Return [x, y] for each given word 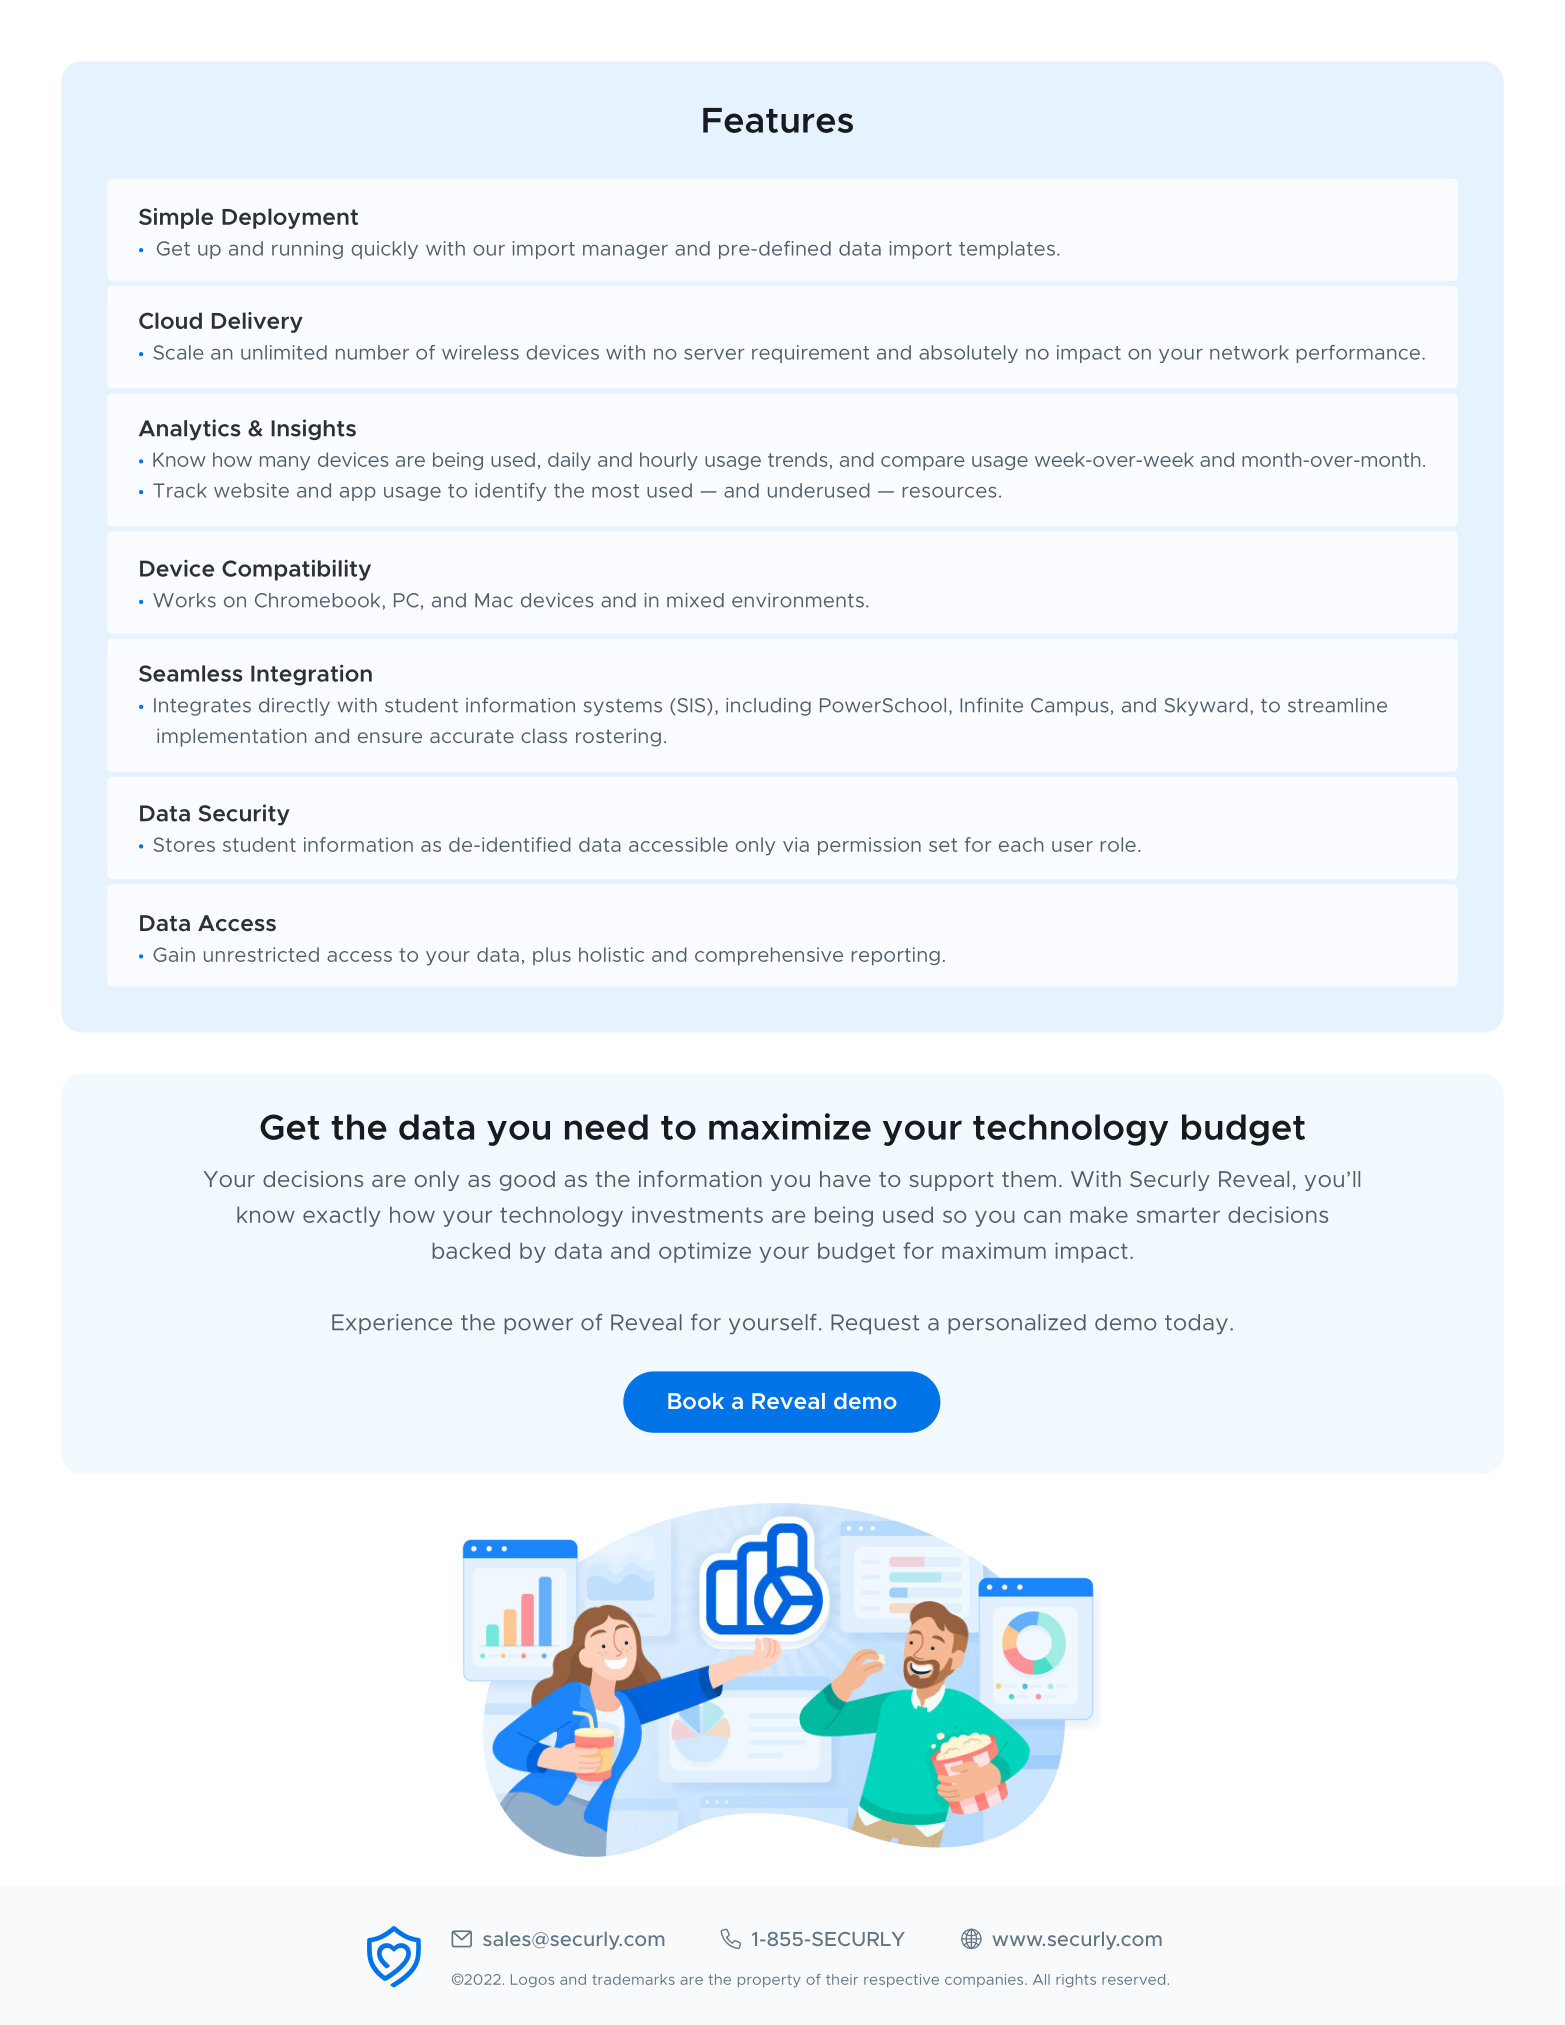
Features [778, 120]
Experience [392, 1324]
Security [244, 815]
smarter [1178, 1215]
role [1118, 844]
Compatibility [296, 570]
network [1249, 352]
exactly [341, 1216]
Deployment [290, 218]
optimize [705, 1252]
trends [798, 459]
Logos [532, 1980]
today [1196, 1324]
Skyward [1206, 707]
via [796, 844]
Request [875, 1324]
